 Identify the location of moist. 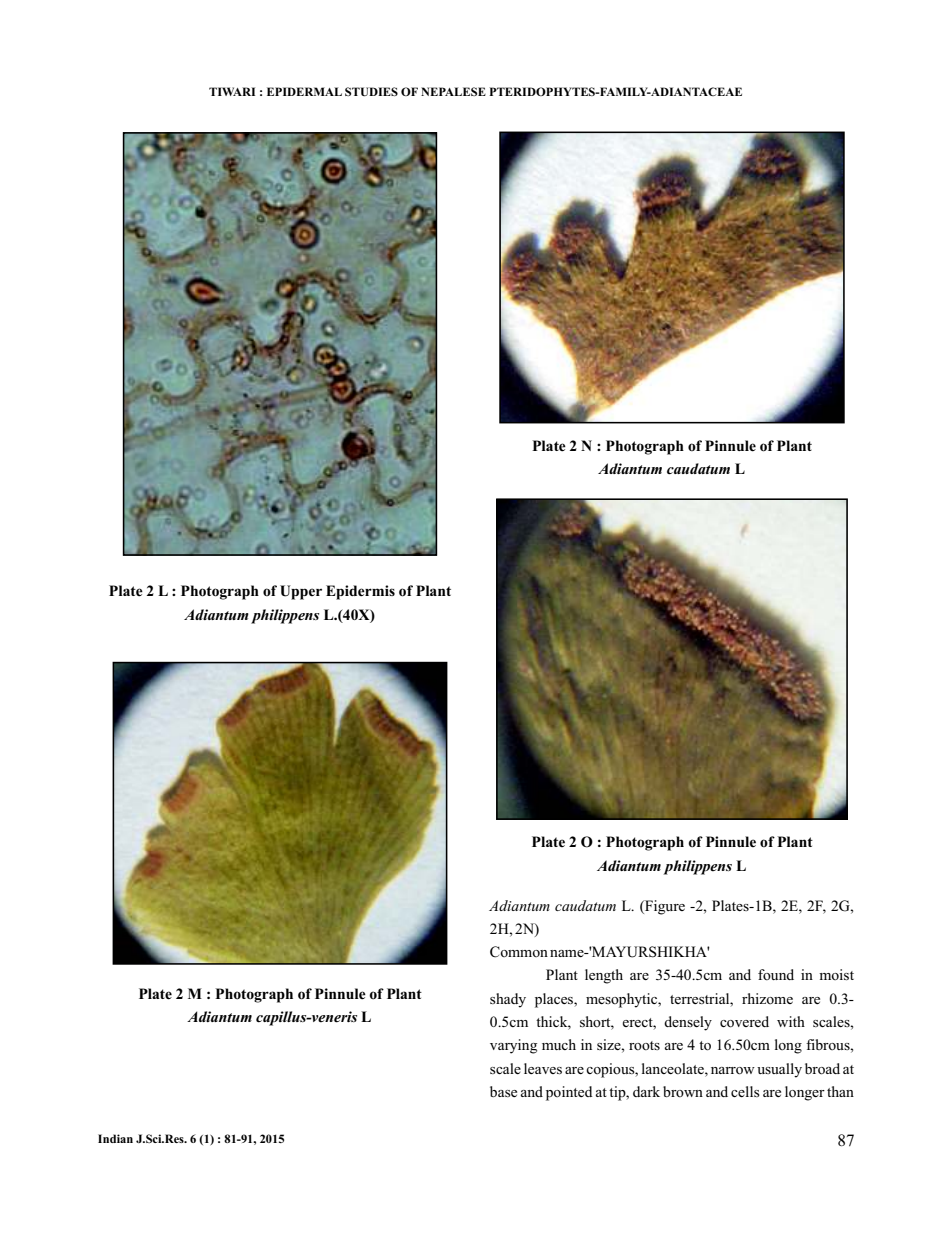
(836, 974).
